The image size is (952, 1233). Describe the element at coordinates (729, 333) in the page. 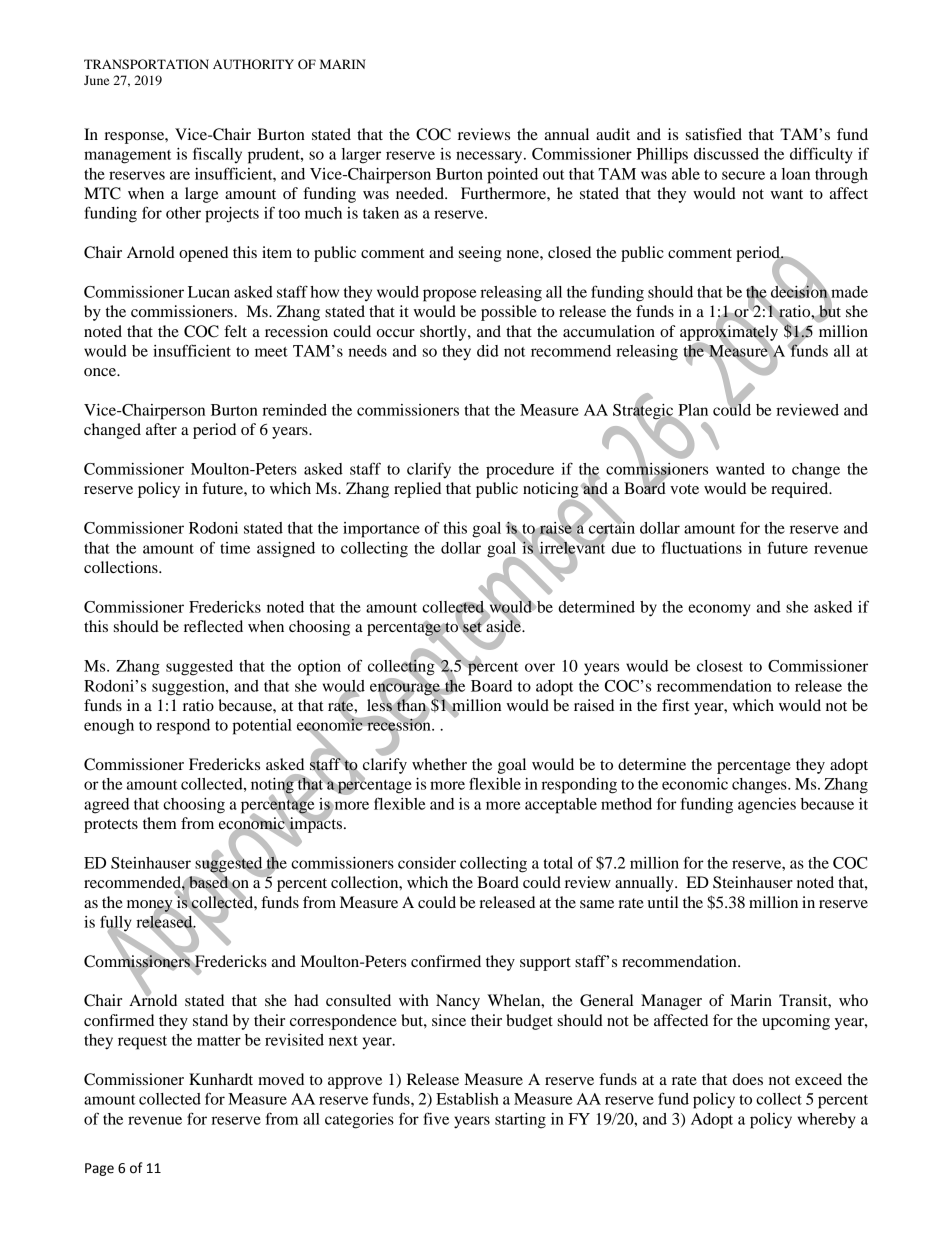

I see `approximately` at that location.
